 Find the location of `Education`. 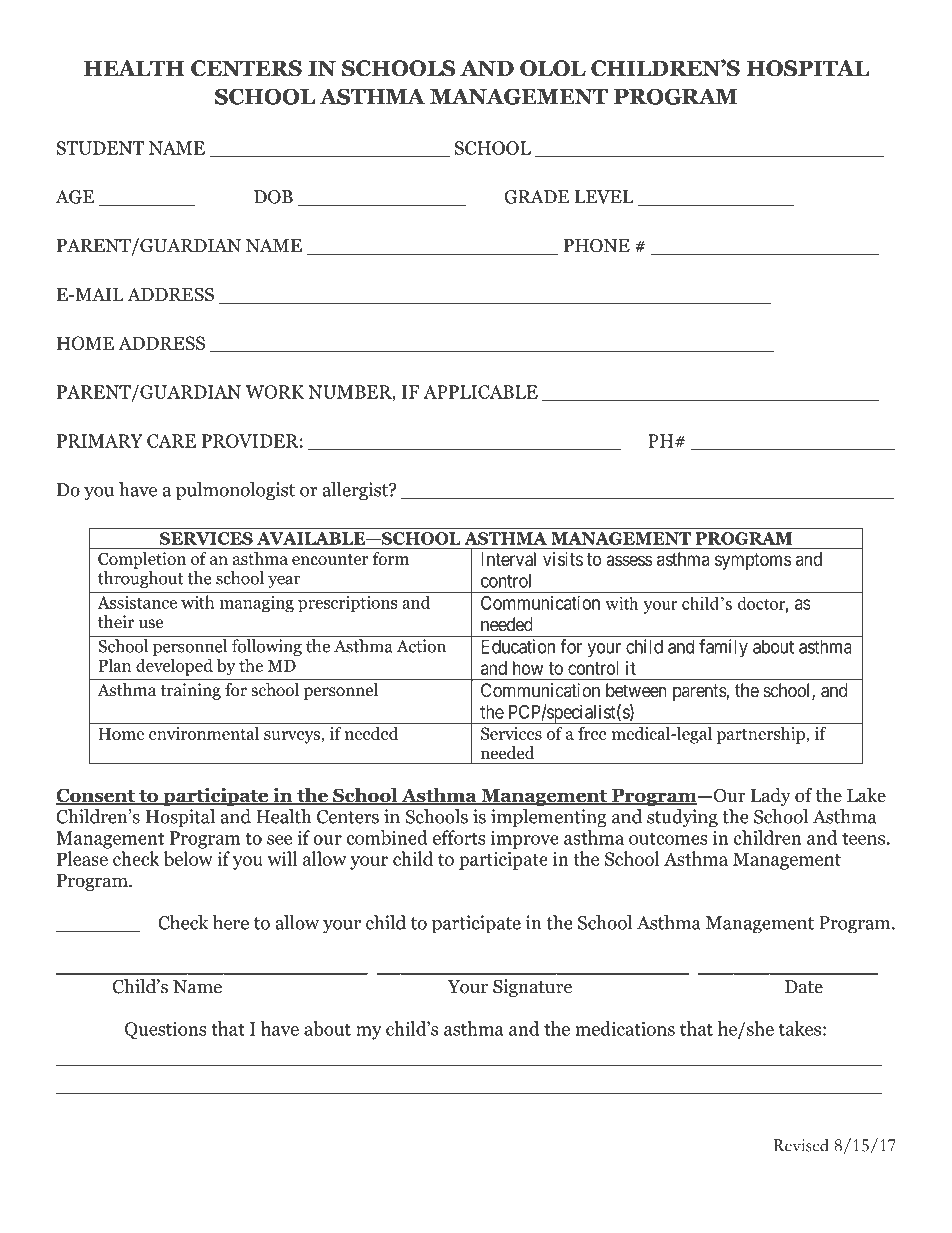

Education is located at coordinates (518, 646).
